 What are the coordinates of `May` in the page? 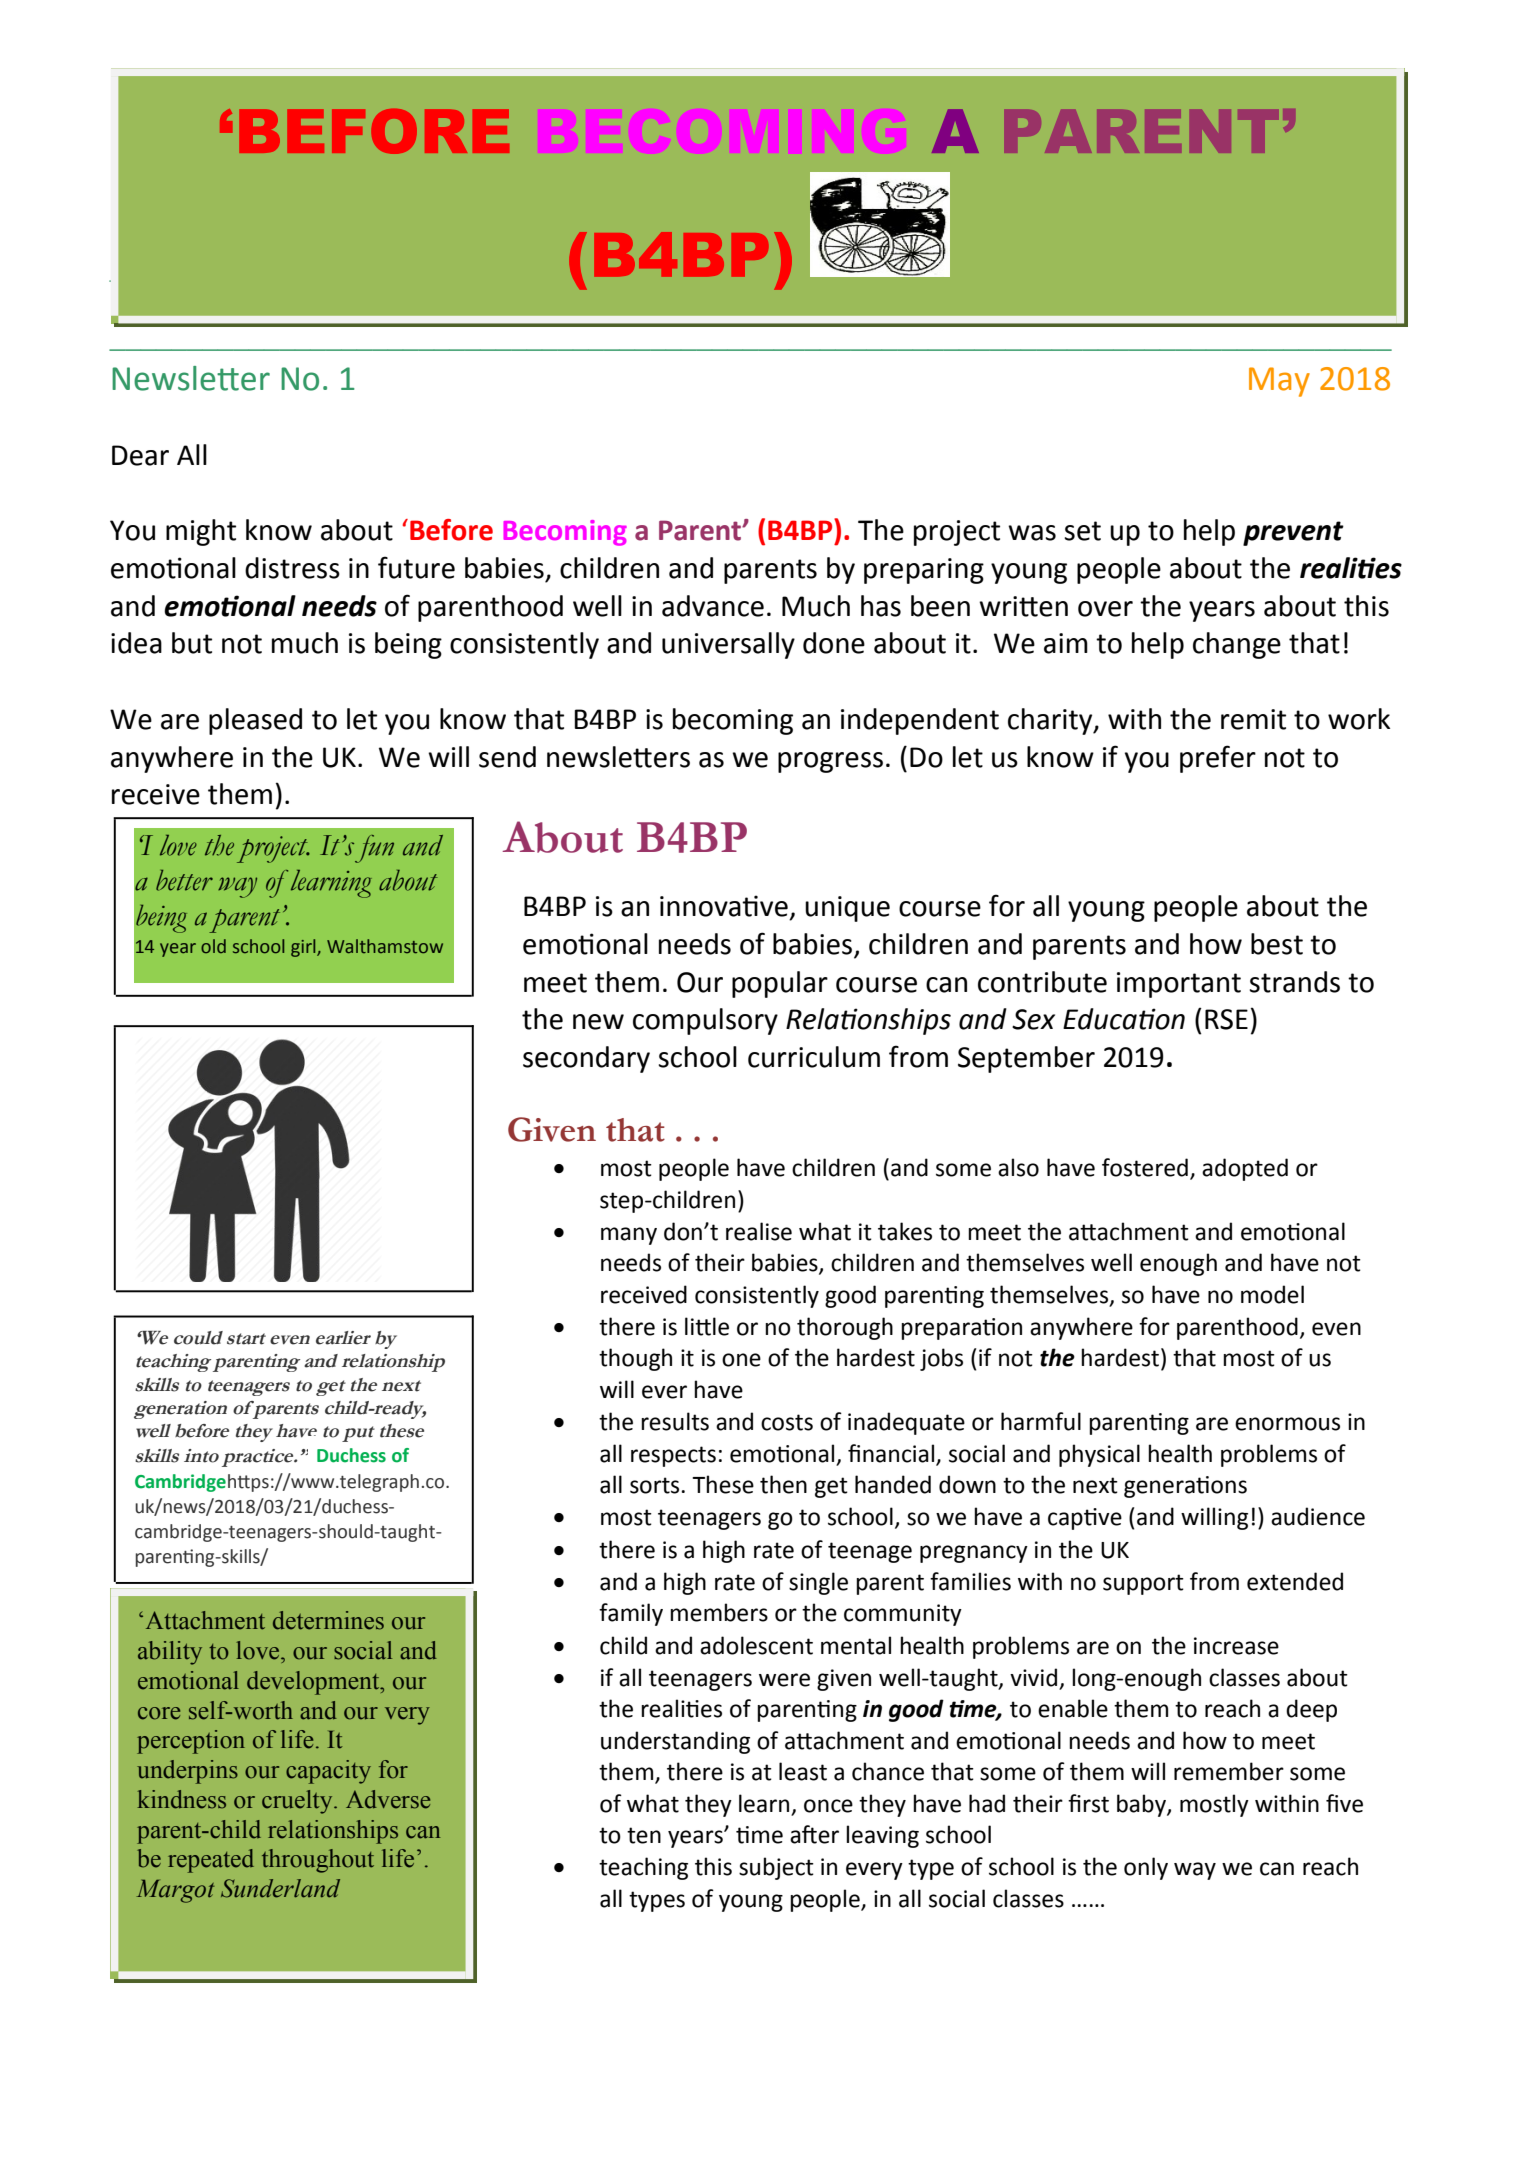 It's located at (1279, 382).
